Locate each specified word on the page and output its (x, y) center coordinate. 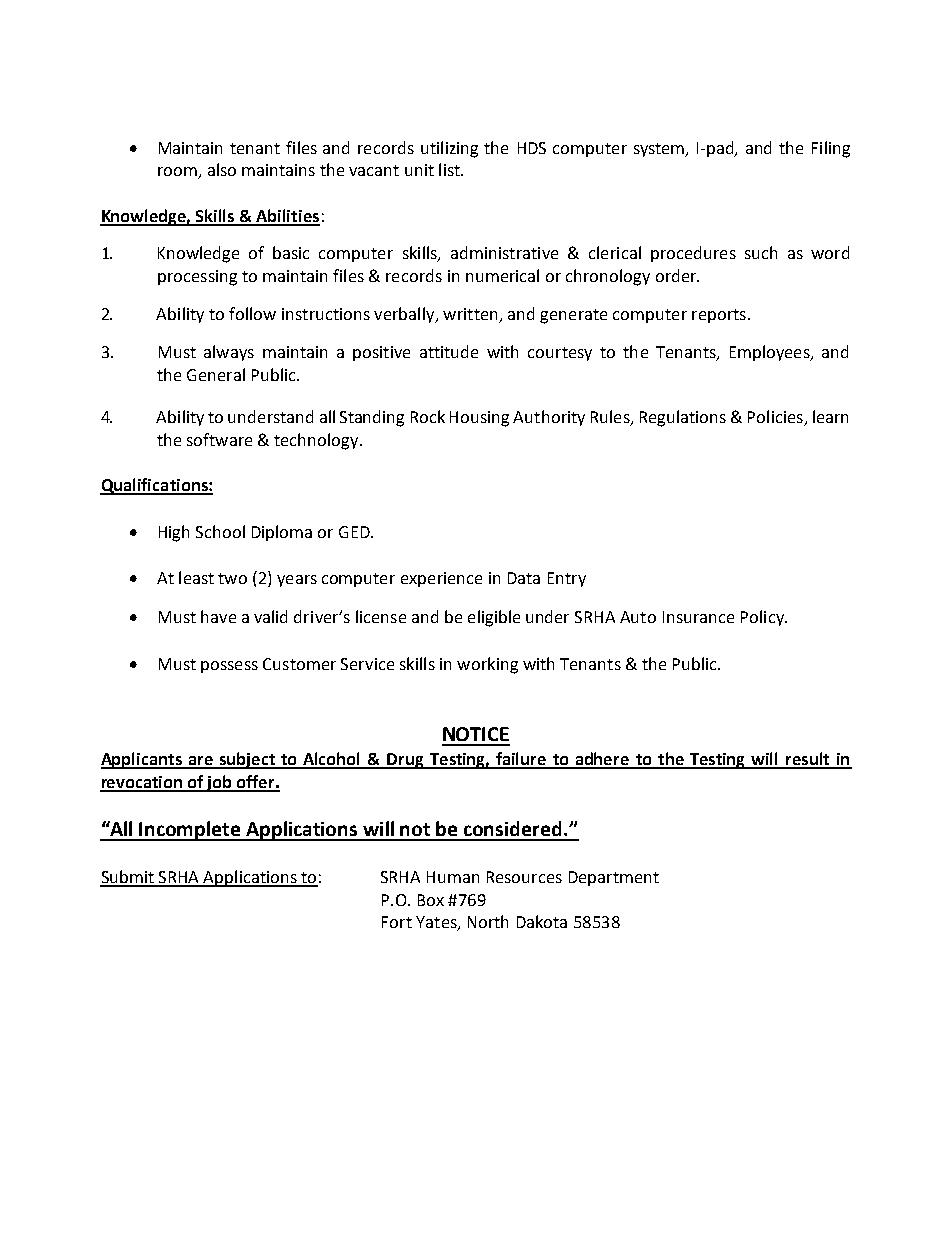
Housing (479, 419)
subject (247, 760)
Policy (763, 618)
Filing (831, 149)
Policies (775, 416)
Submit (128, 878)
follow (252, 313)
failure (521, 760)
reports (719, 316)
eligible (494, 618)
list (450, 169)
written (471, 315)
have (218, 616)
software (219, 439)
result (808, 760)
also (222, 169)
